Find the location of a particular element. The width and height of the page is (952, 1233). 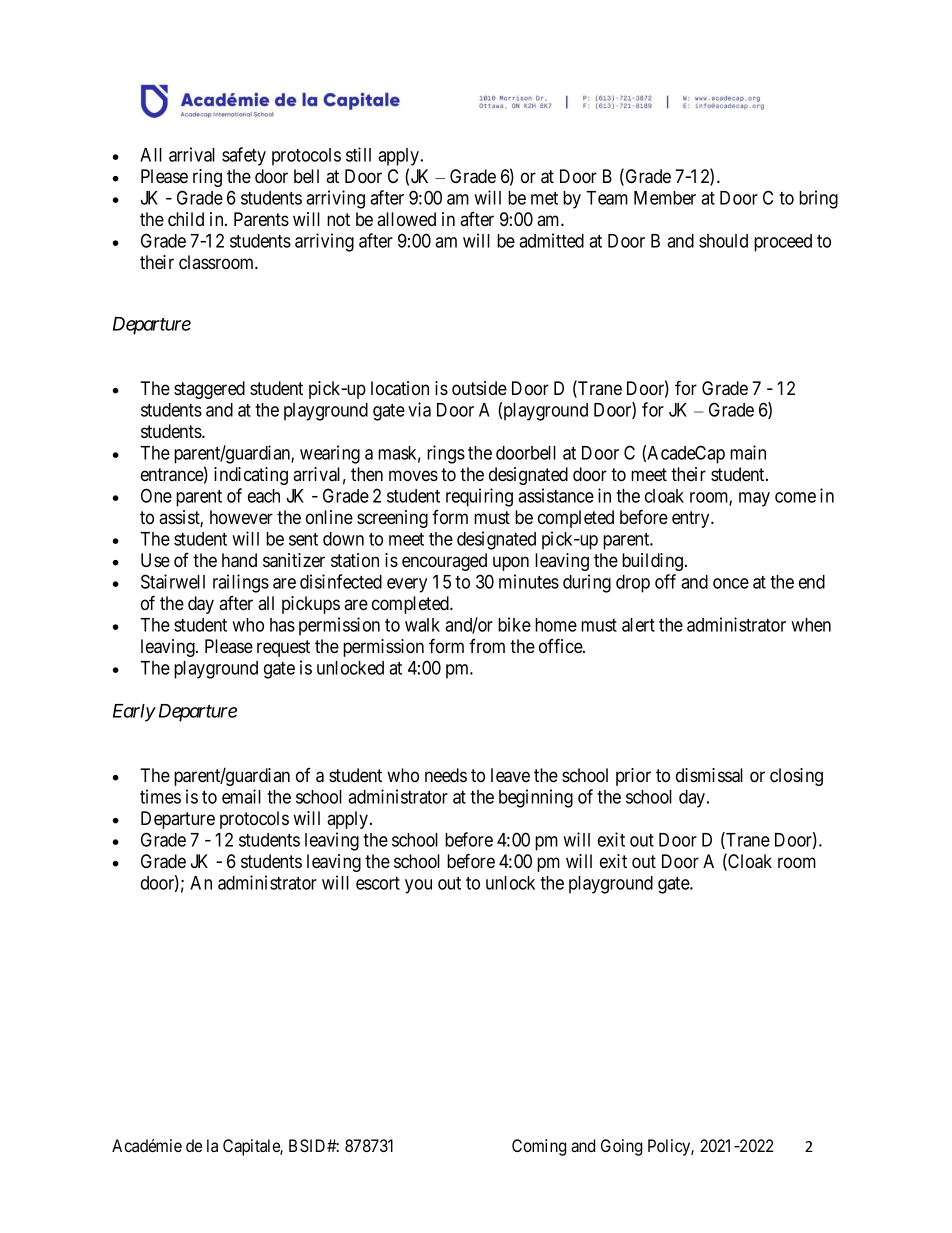

Member is located at coordinates (665, 198).
